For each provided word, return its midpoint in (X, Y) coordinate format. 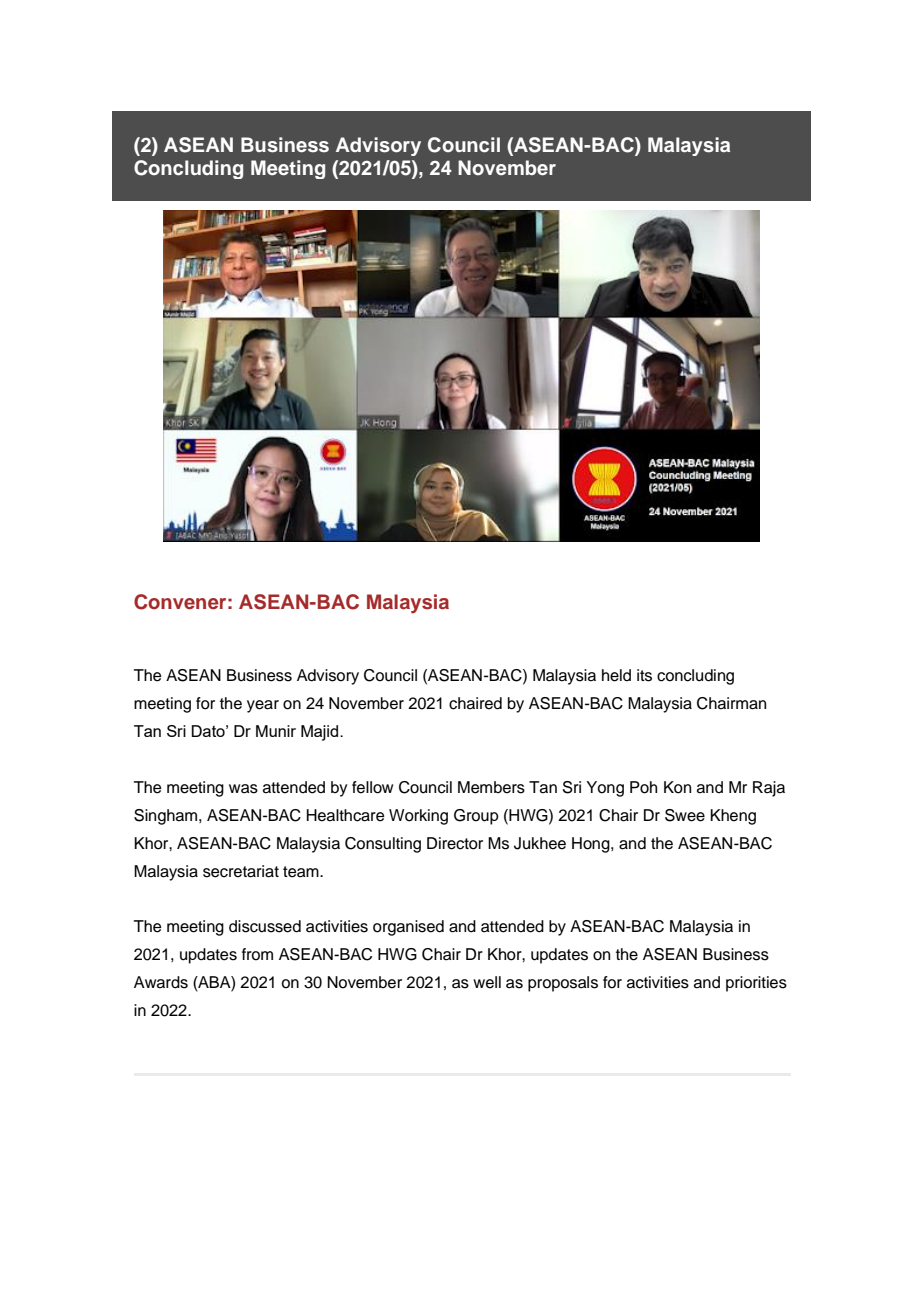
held (616, 675)
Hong (592, 845)
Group (476, 817)
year (263, 706)
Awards (161, 982)
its (644, 675)
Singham (165, 817)
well (487, 982)
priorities (756, 984)
